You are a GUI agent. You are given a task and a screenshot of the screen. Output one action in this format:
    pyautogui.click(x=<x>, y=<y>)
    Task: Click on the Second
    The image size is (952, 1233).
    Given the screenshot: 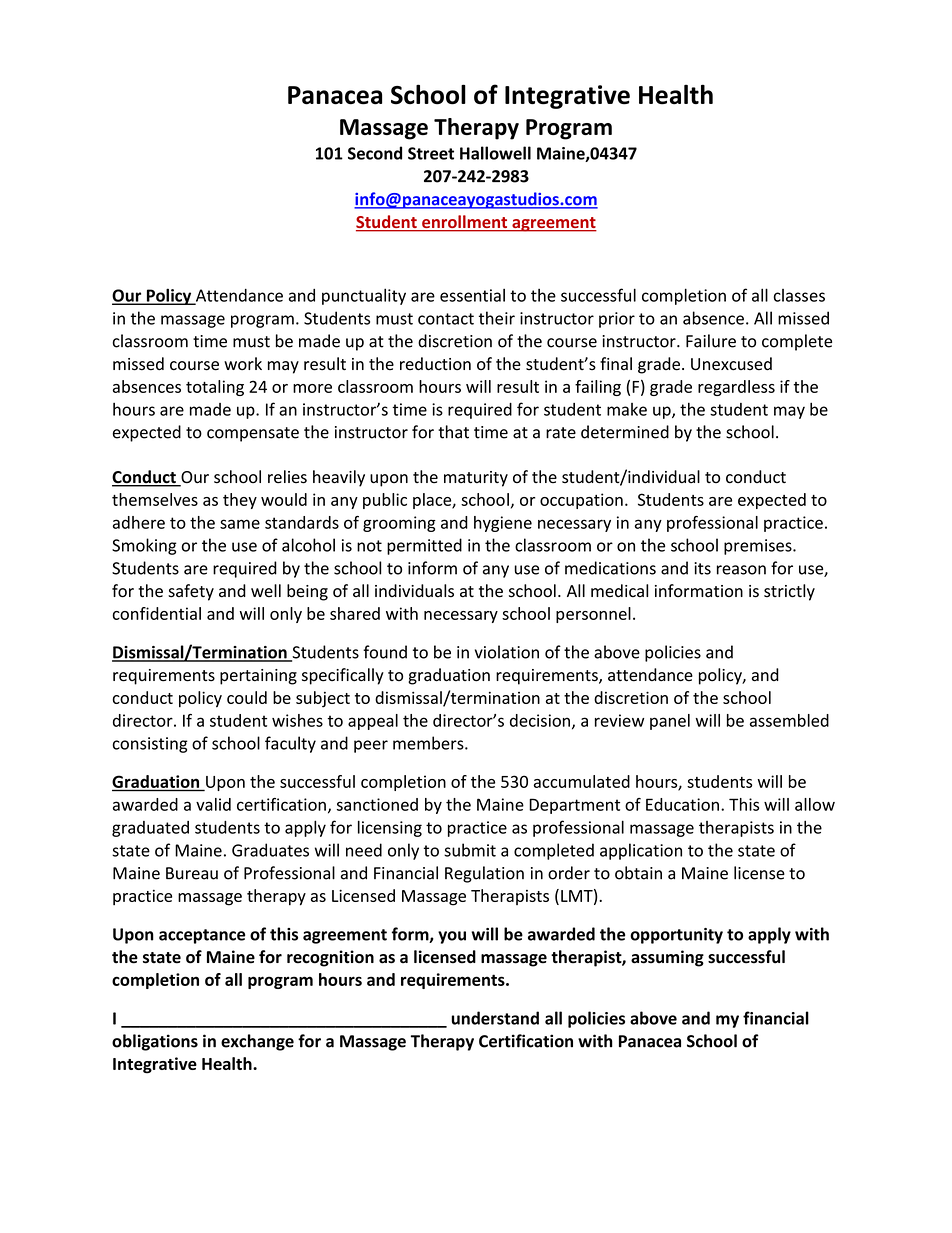 What is the action you would take?
    pyautogui.click(x=375, y=153)
